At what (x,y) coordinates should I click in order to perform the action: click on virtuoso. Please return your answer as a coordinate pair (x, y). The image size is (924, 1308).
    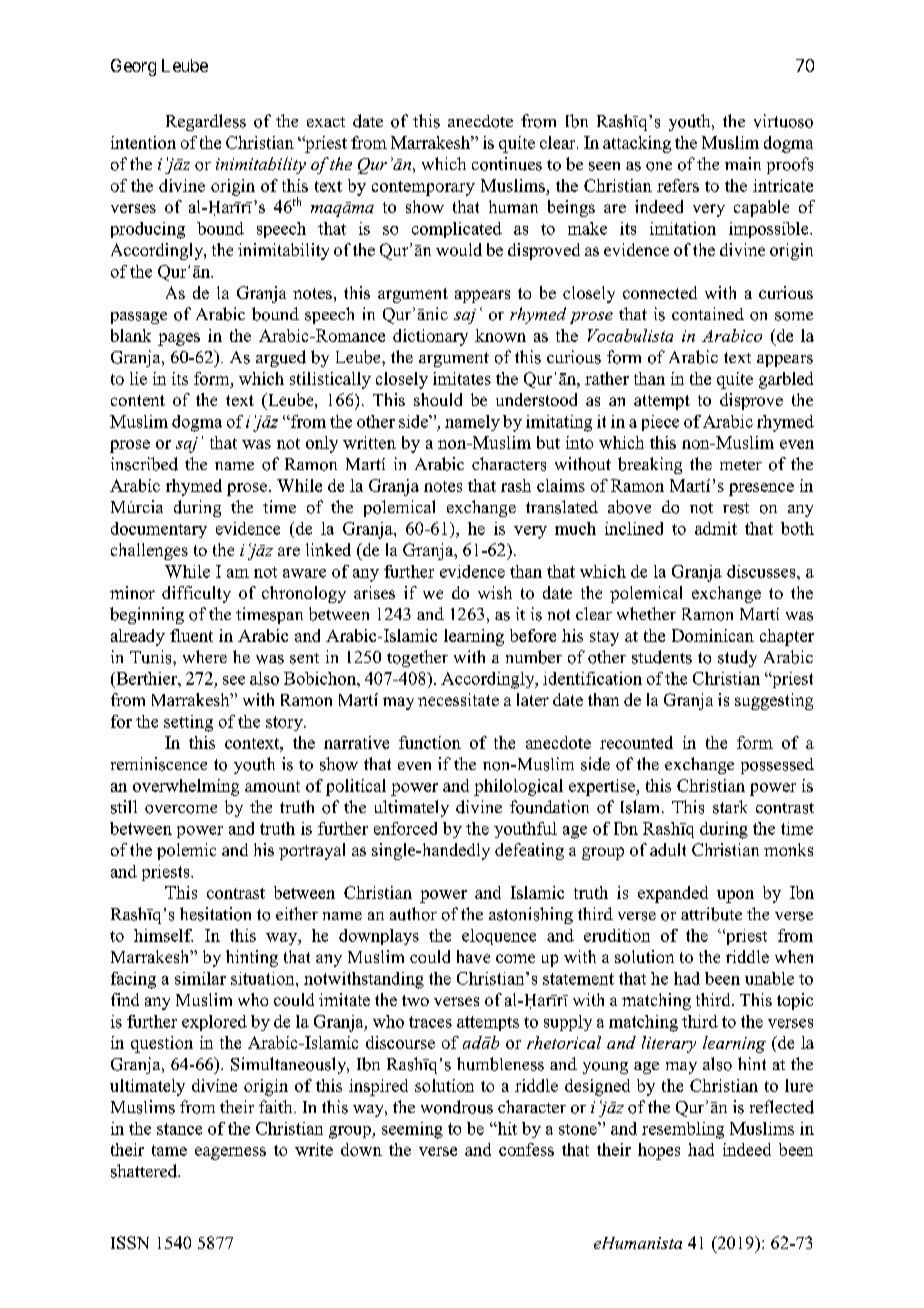
    Looking at the image, I should click on (783, 121).
